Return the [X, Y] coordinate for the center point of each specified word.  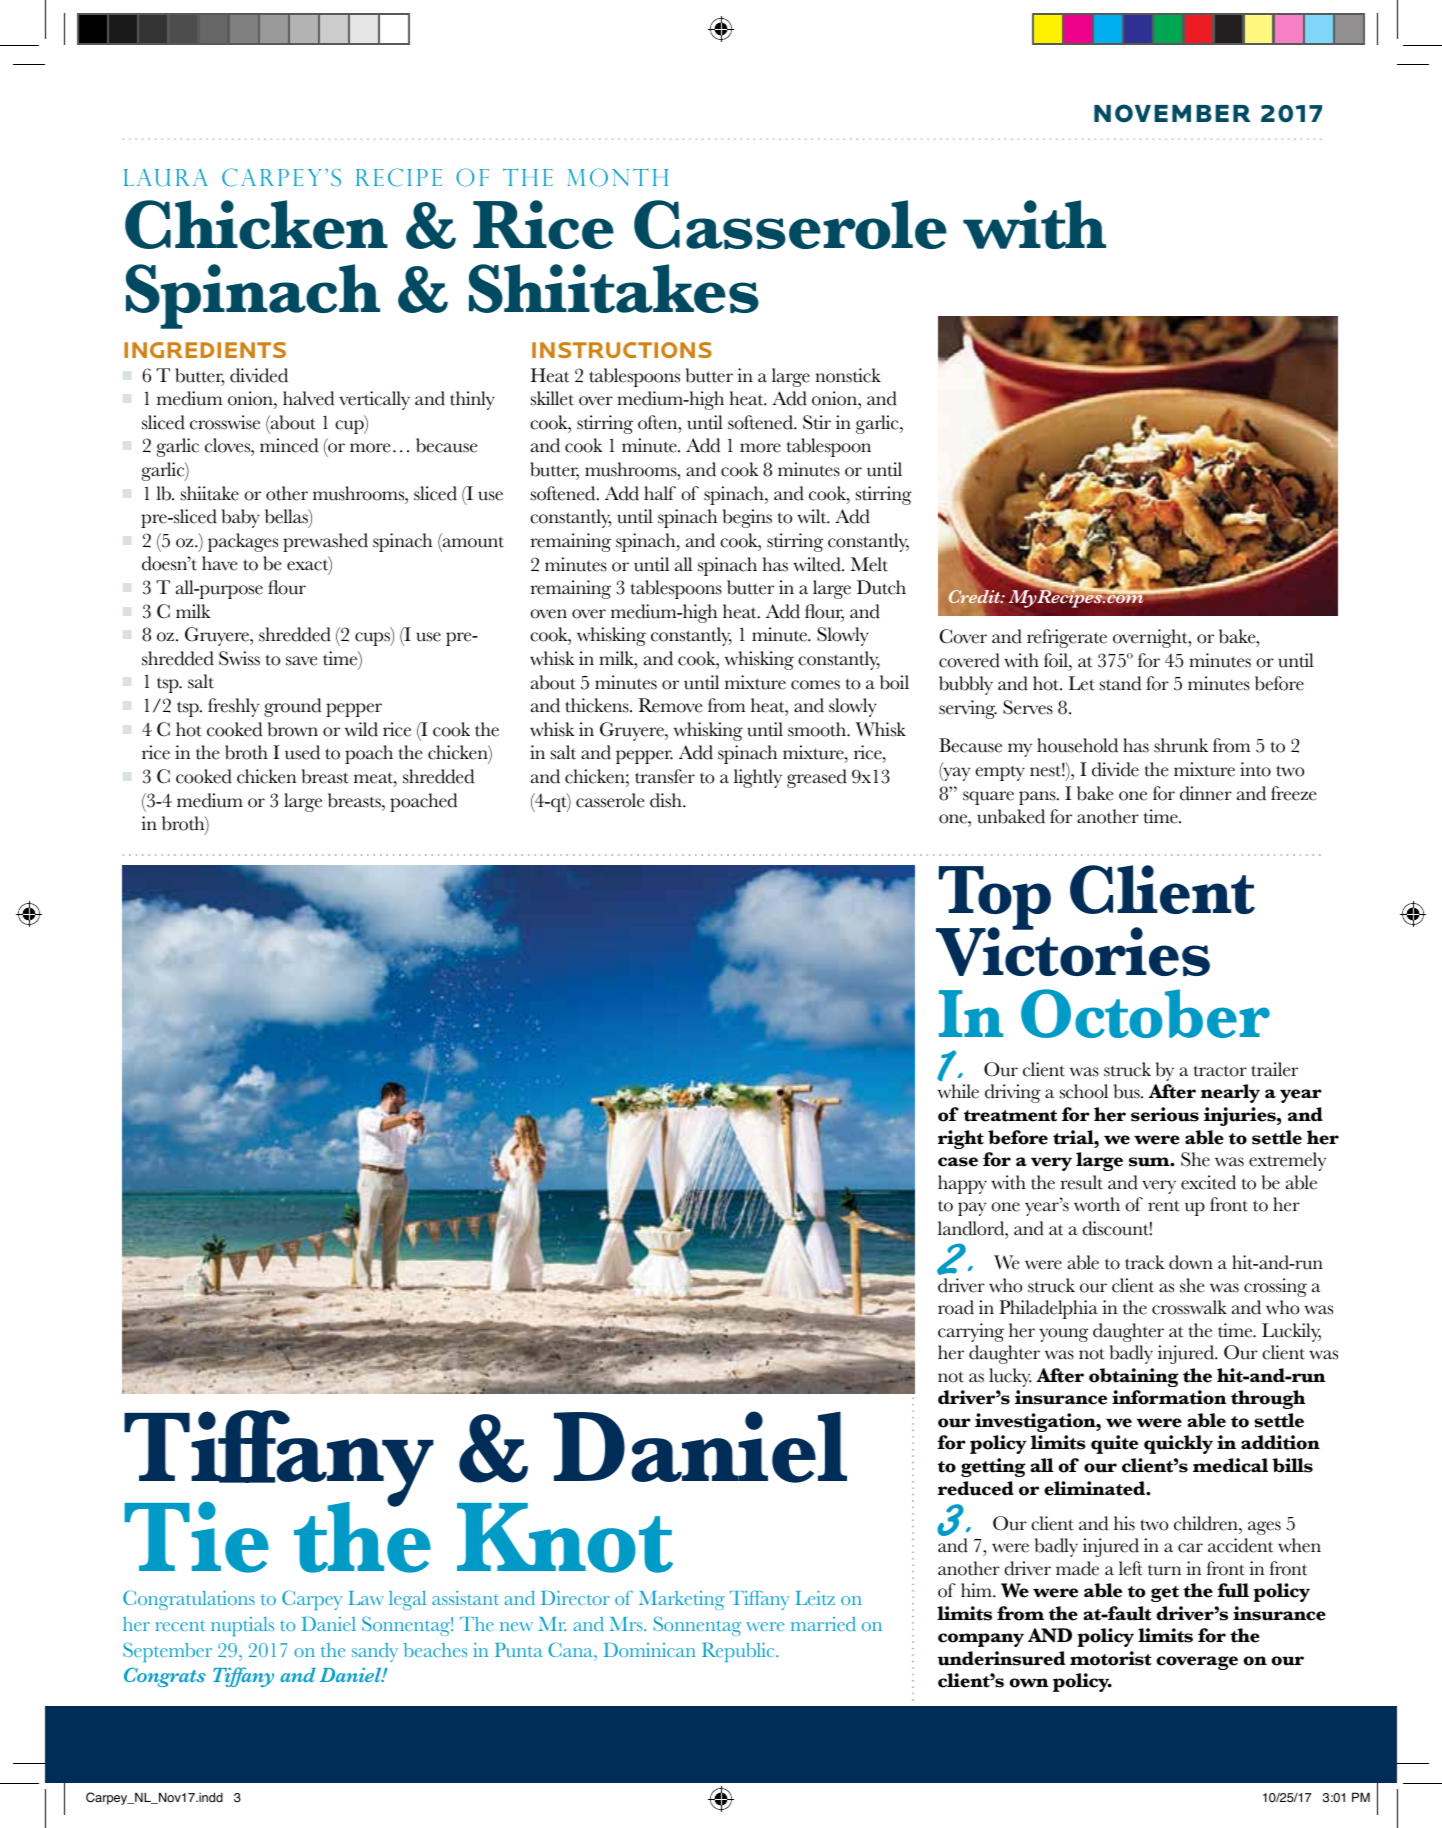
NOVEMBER [1172, 113]
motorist [1111, 1658]
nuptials [242, 1626]
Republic [739, 1652]
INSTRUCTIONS [622, 350]
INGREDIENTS [205, 350]
